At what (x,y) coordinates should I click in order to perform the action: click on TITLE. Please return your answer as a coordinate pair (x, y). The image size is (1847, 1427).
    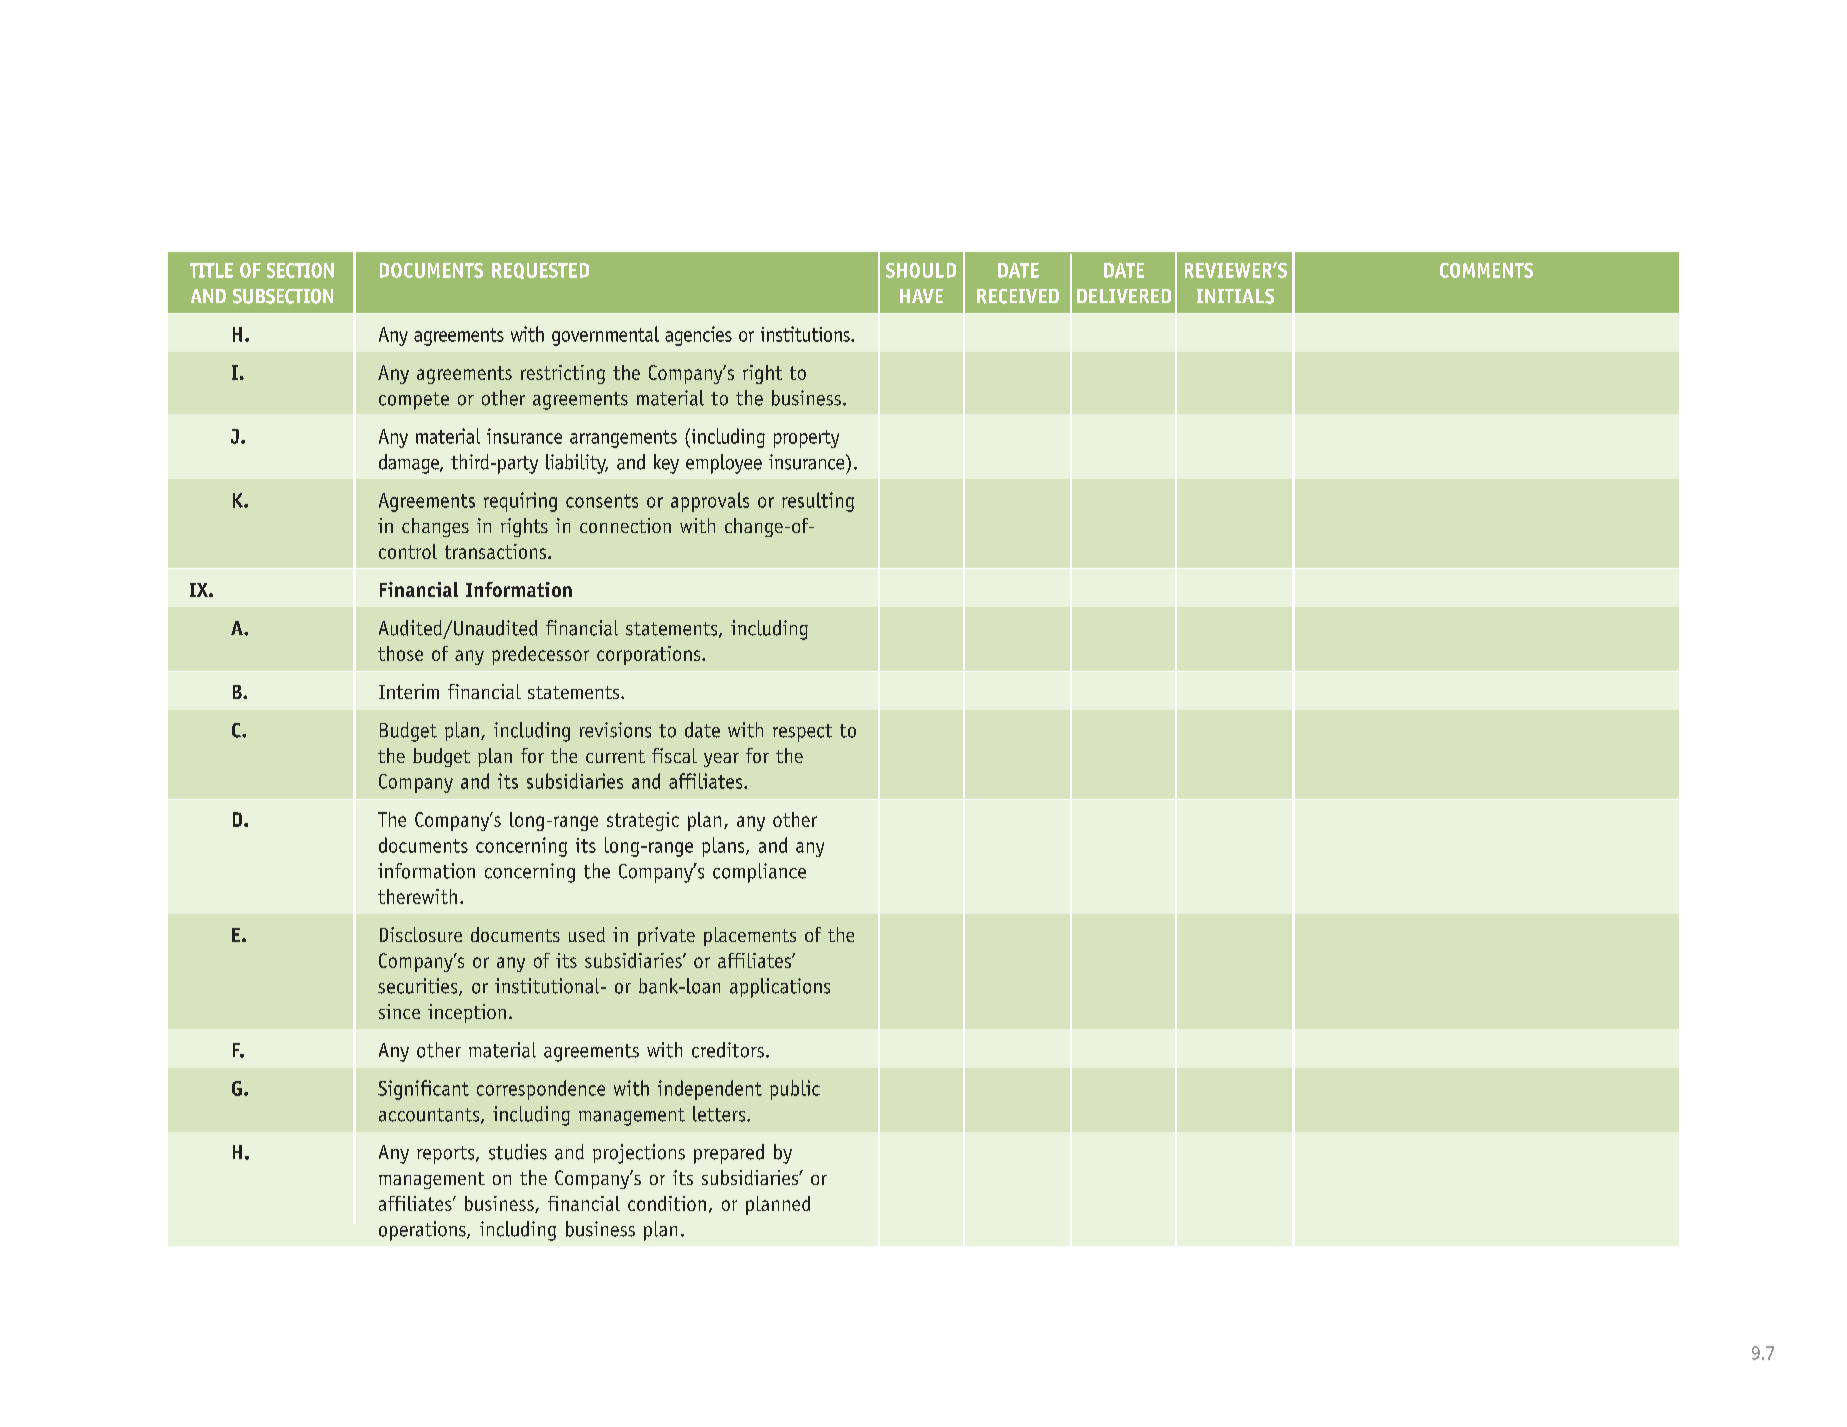
    Looking at the image, I should click on (211, 270).
